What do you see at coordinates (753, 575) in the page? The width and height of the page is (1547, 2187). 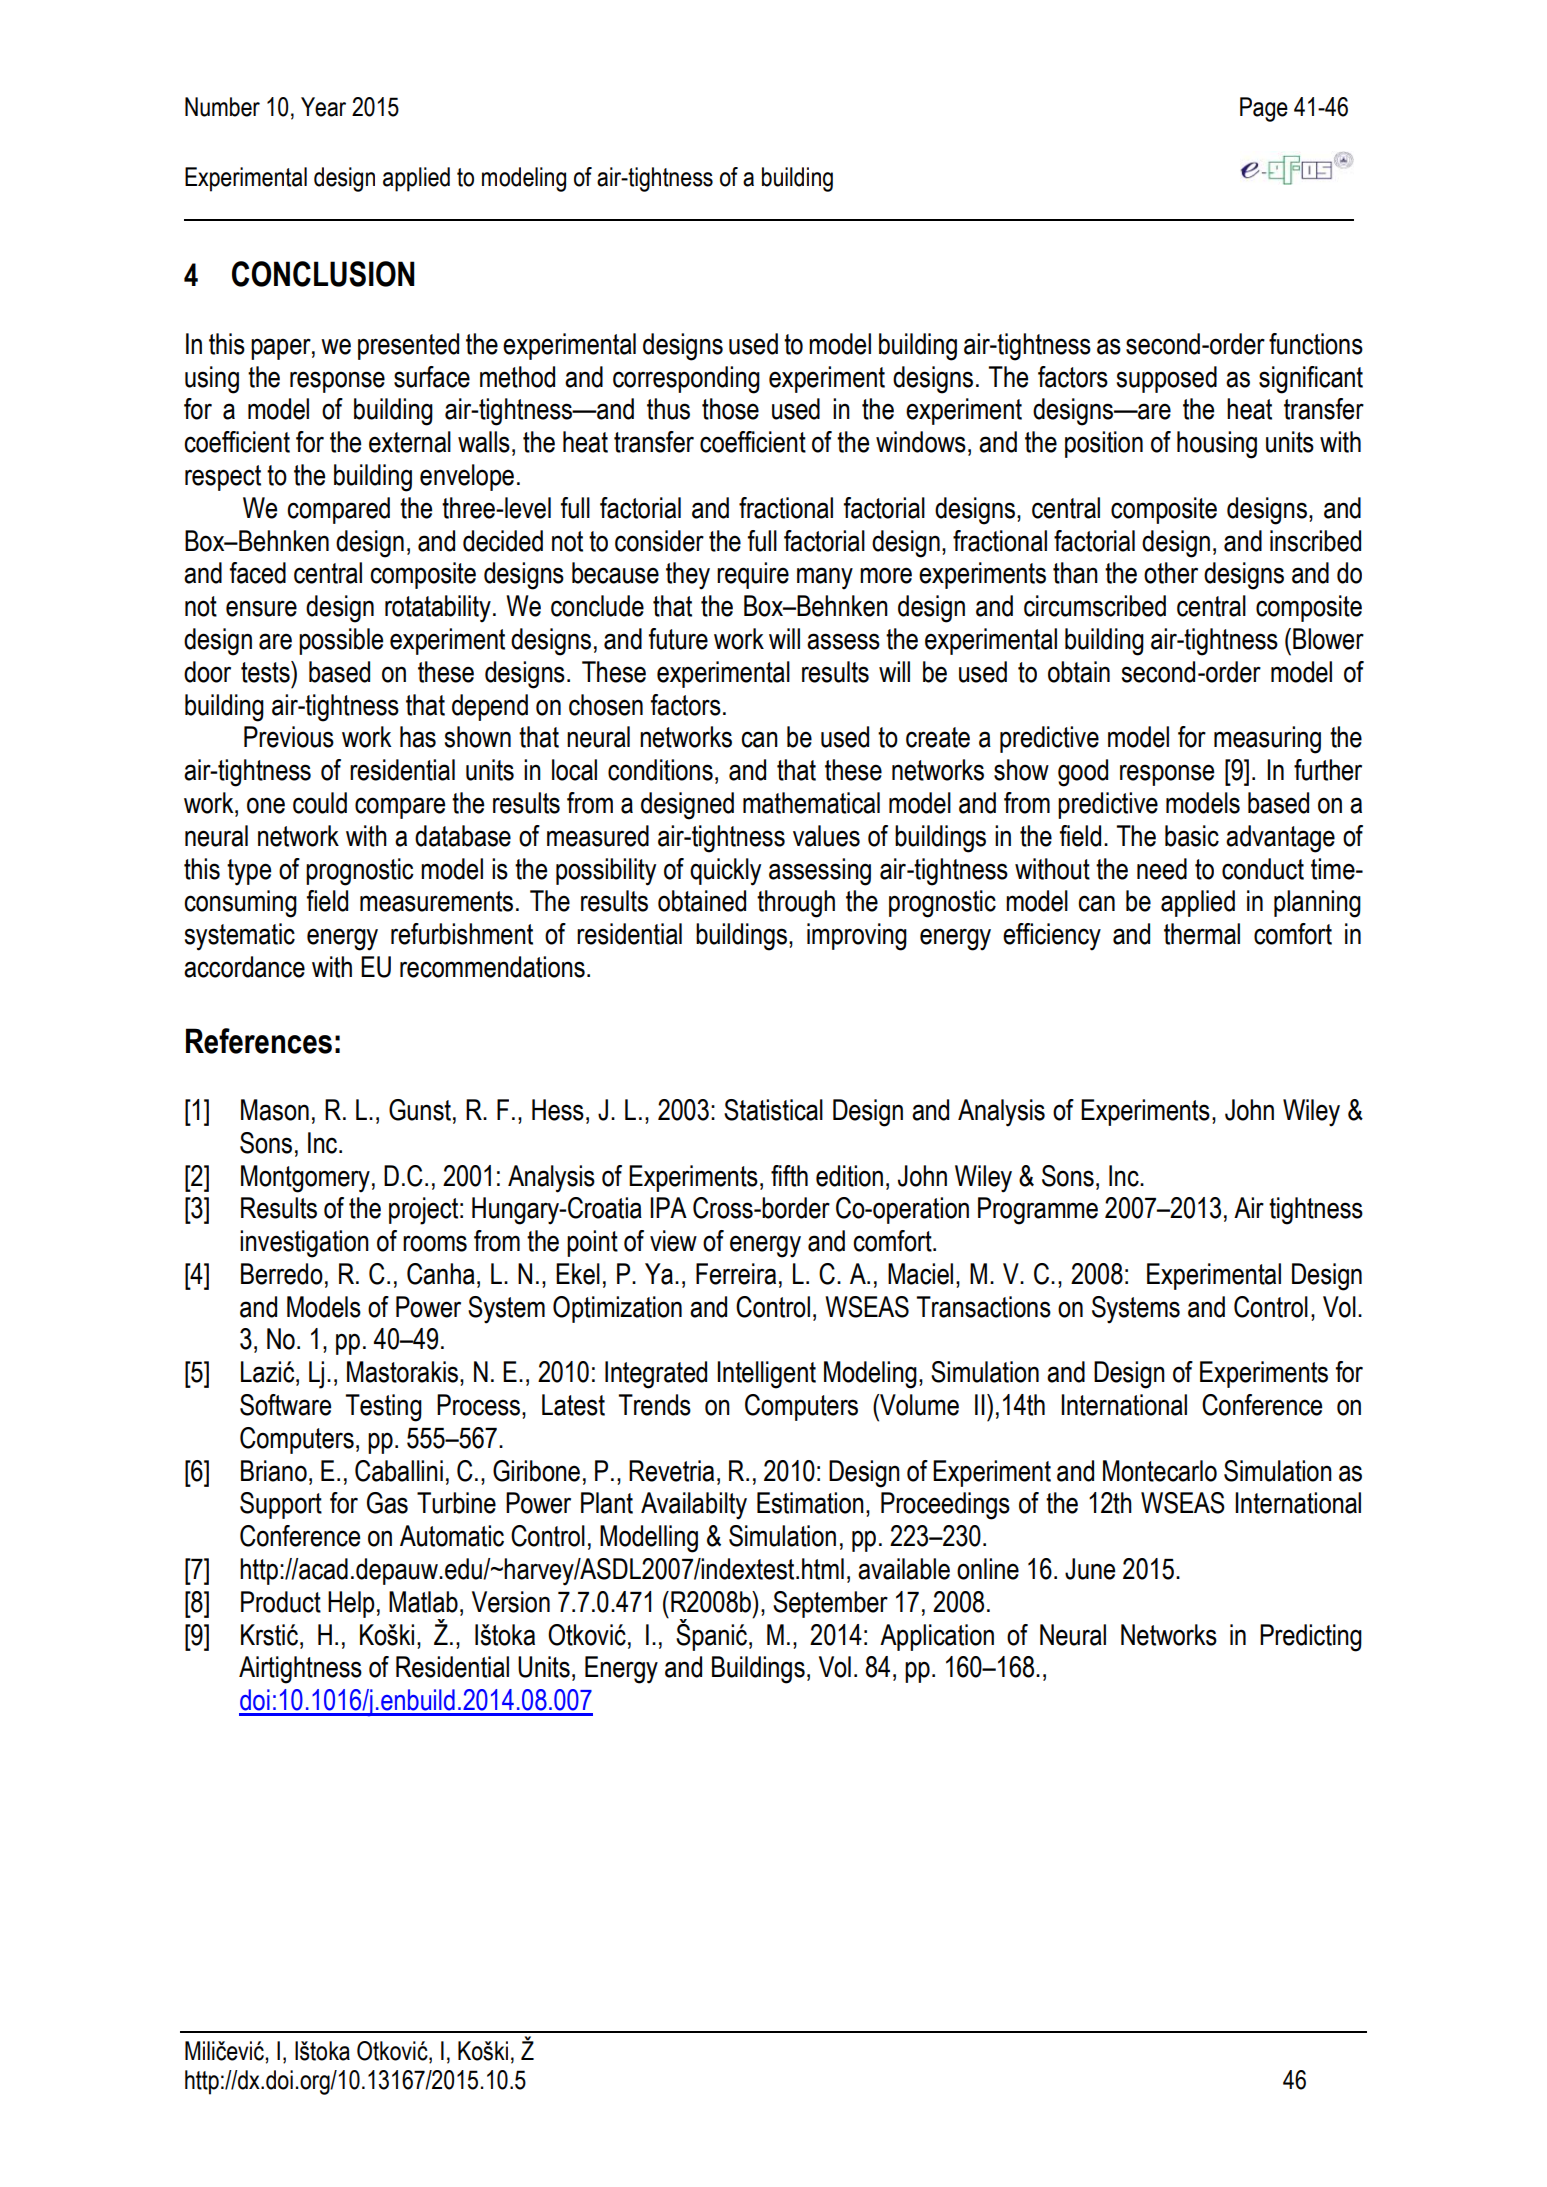 I see `require` at bounding box center [753, 575].
